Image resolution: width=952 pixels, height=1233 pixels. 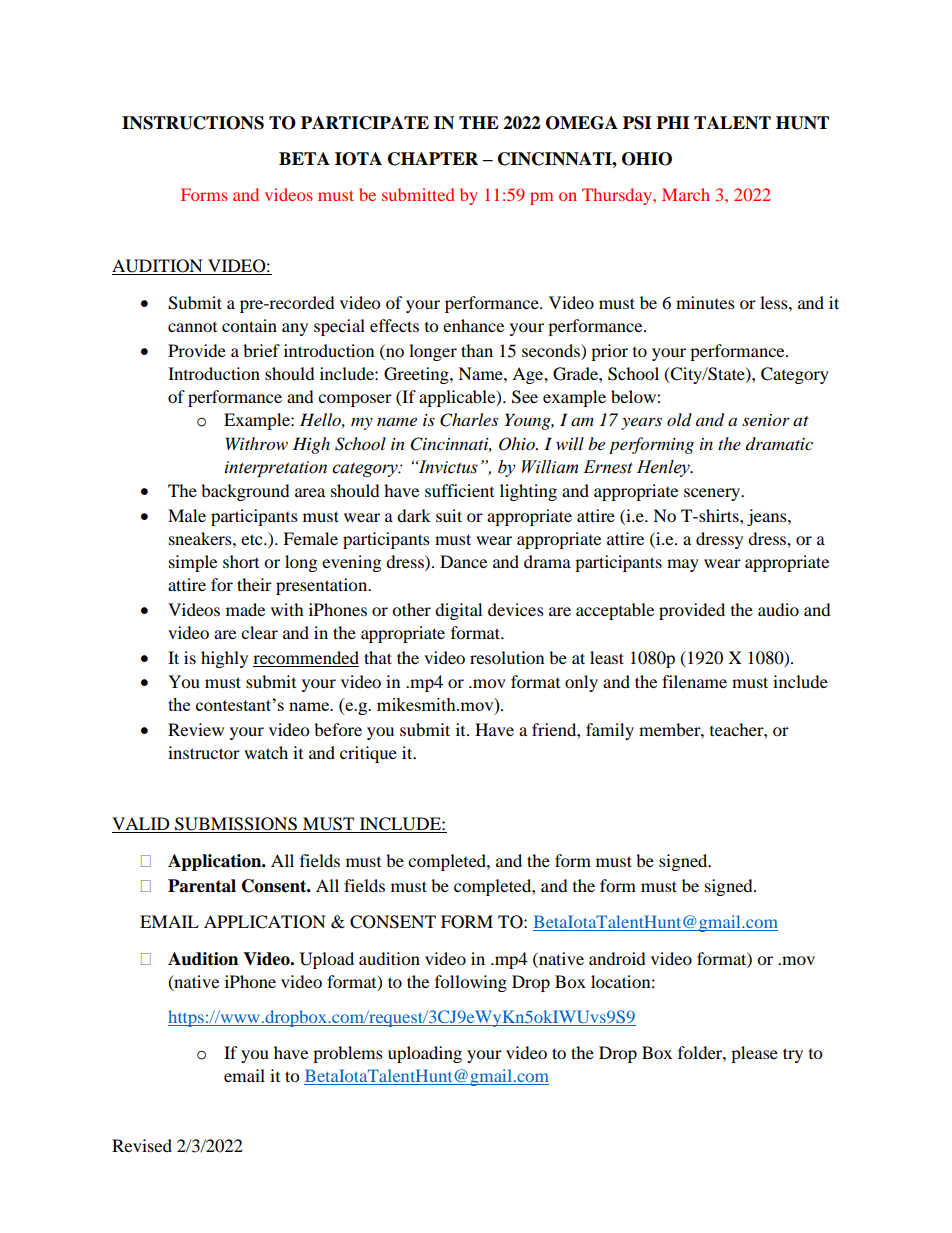 What do you see at coordinates (458, 611) in the screenshot?
I see `digital` at bounding box center [458, 611].
